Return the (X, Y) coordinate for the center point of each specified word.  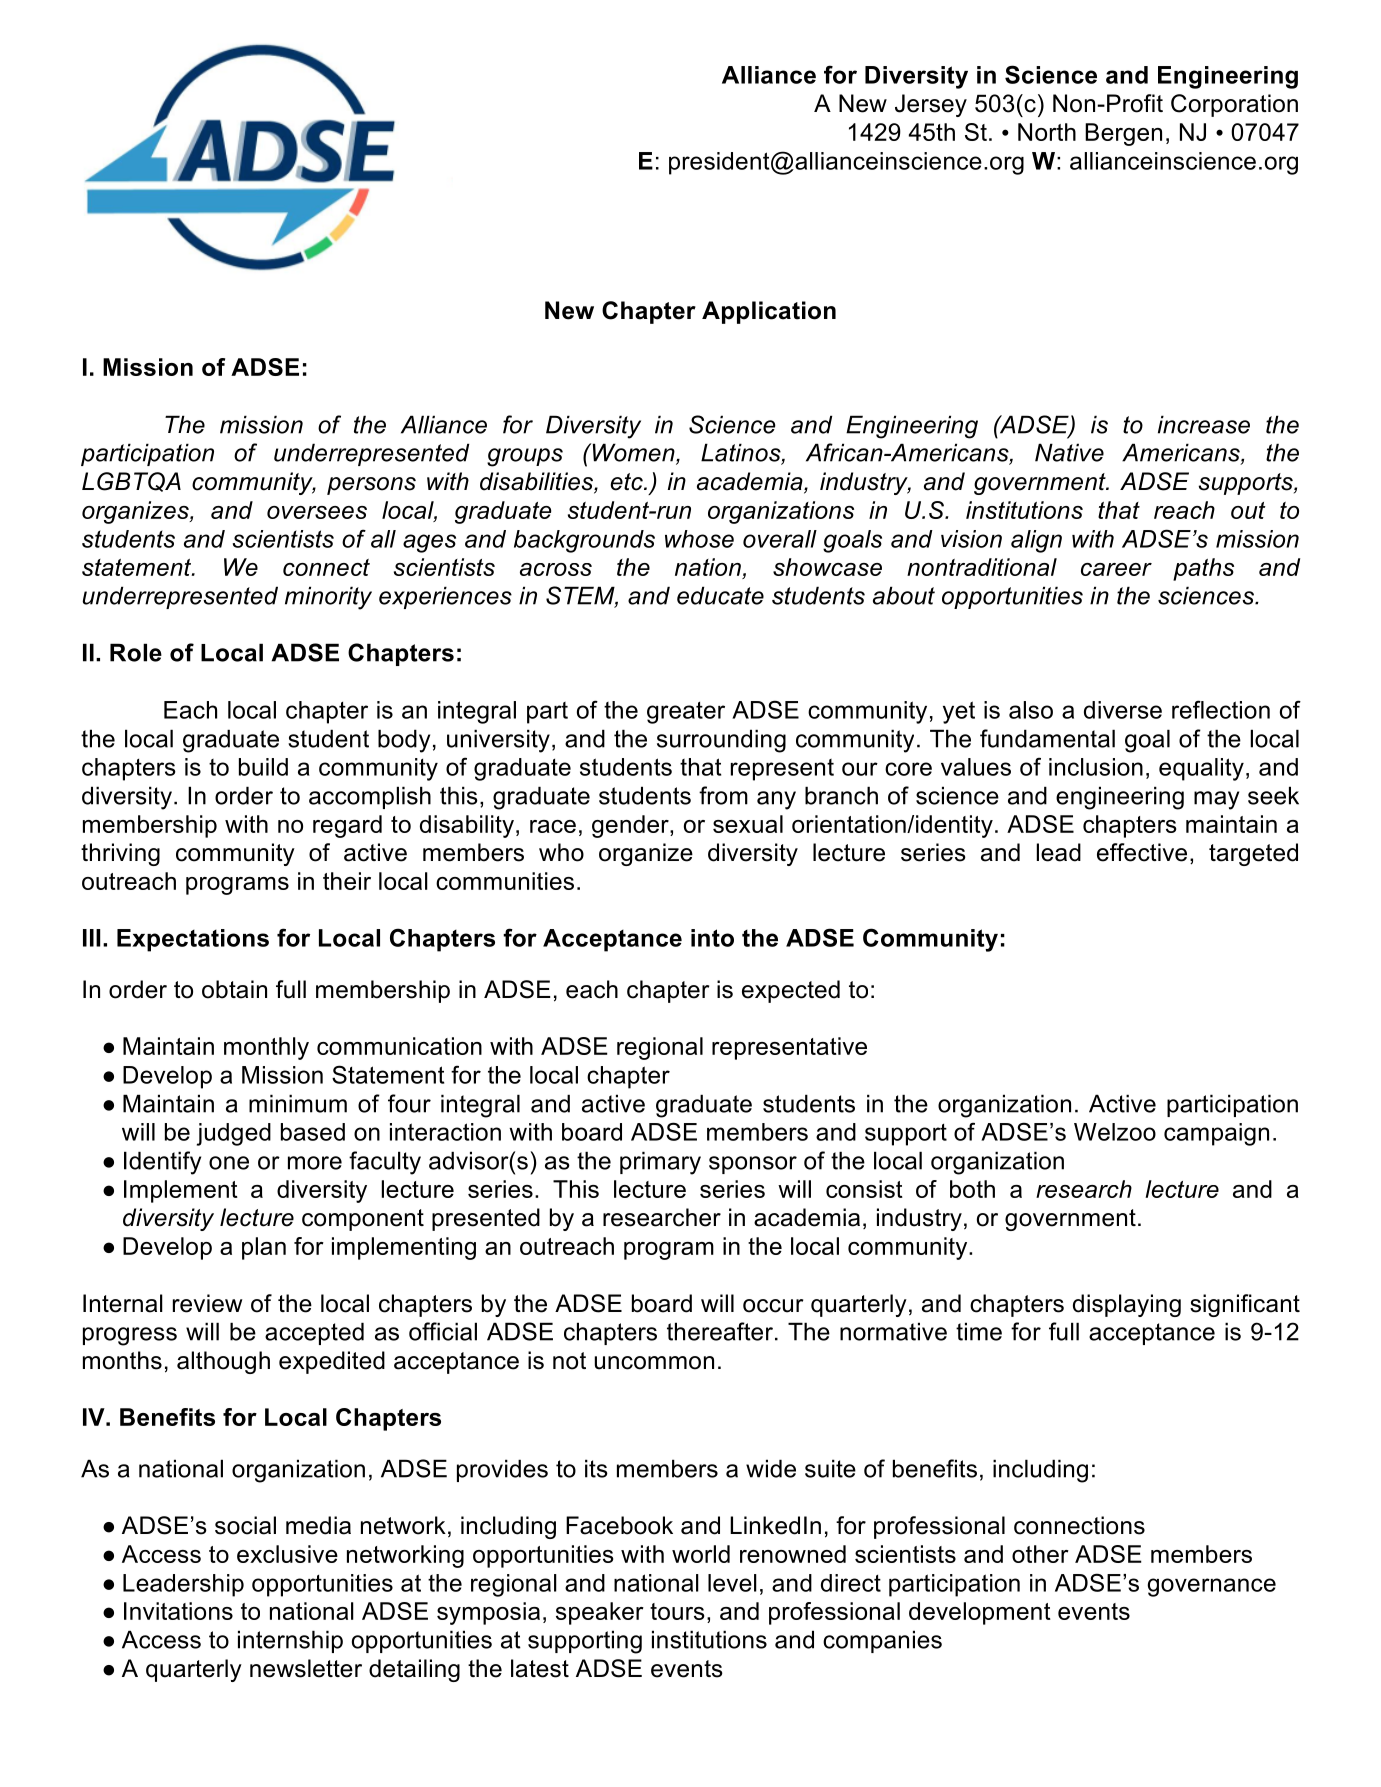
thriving (120, 854)
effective (1142, 852)
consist (864, 1189)
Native (1069, 452)
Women (633, 453)
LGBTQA (131, 482)
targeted (1253, 854)
